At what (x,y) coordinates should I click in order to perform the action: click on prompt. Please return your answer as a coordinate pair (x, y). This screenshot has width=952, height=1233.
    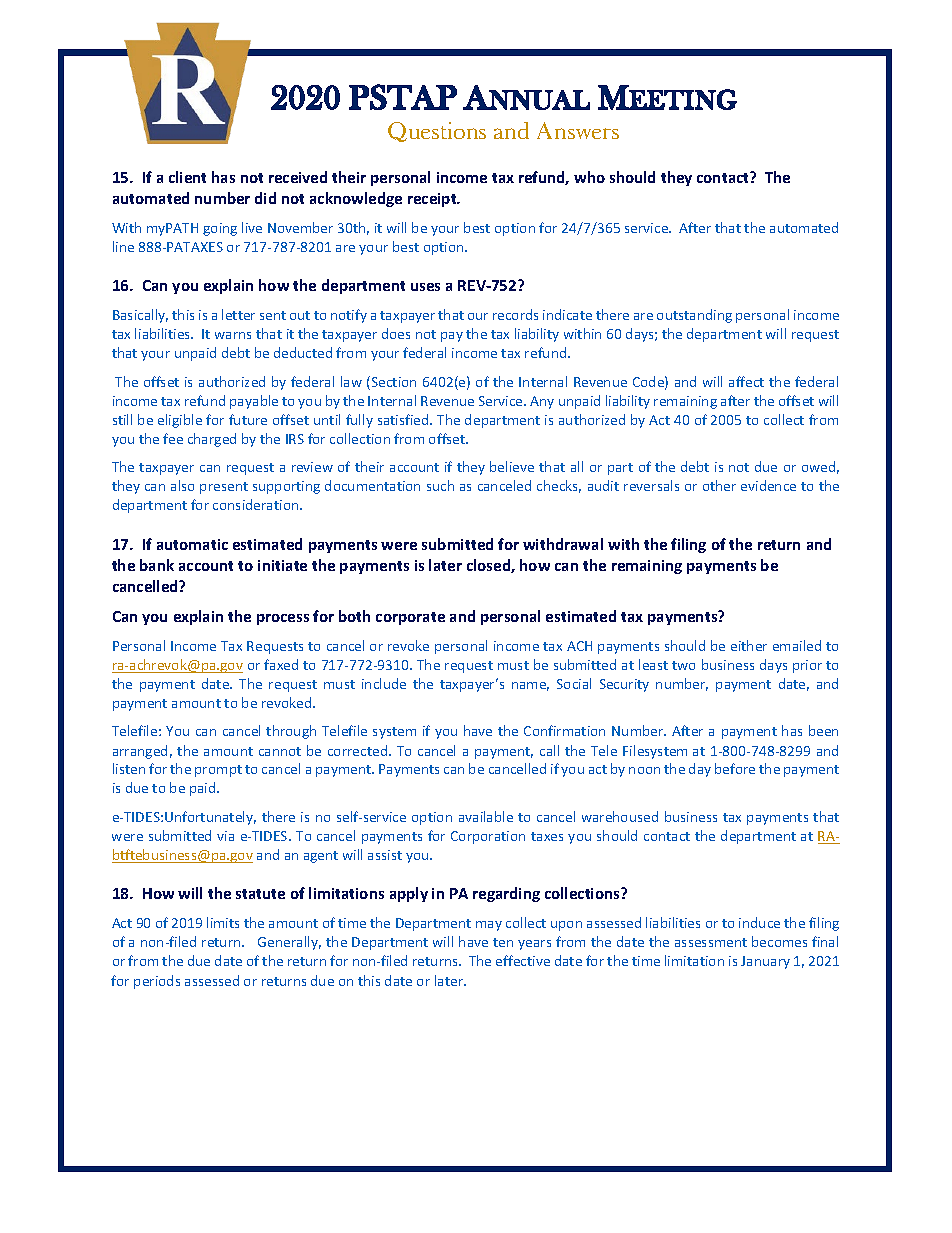
    Looking at the image, I should click on (218, 771).
